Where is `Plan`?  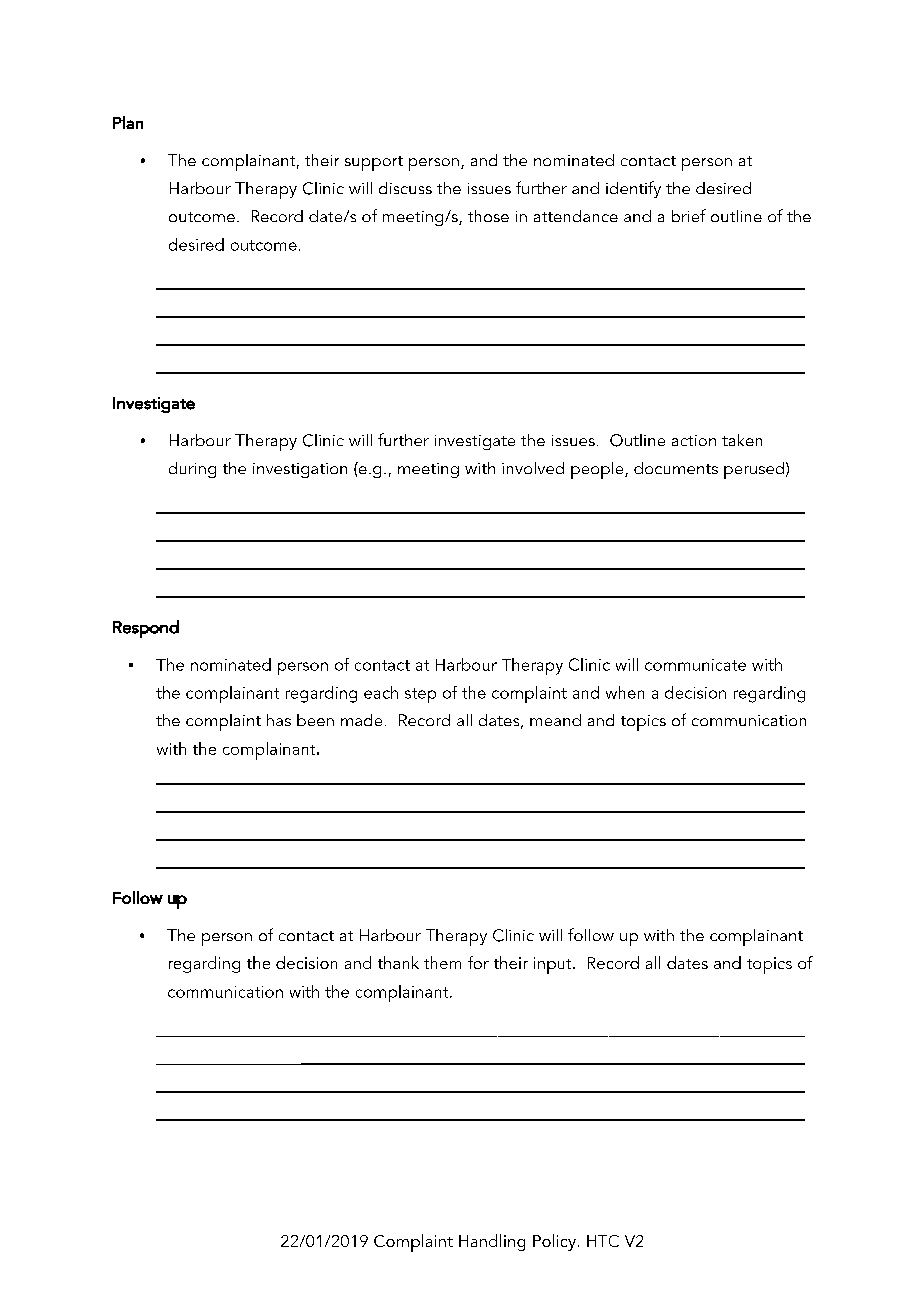 Plan is located at coordinates (128, 122).
